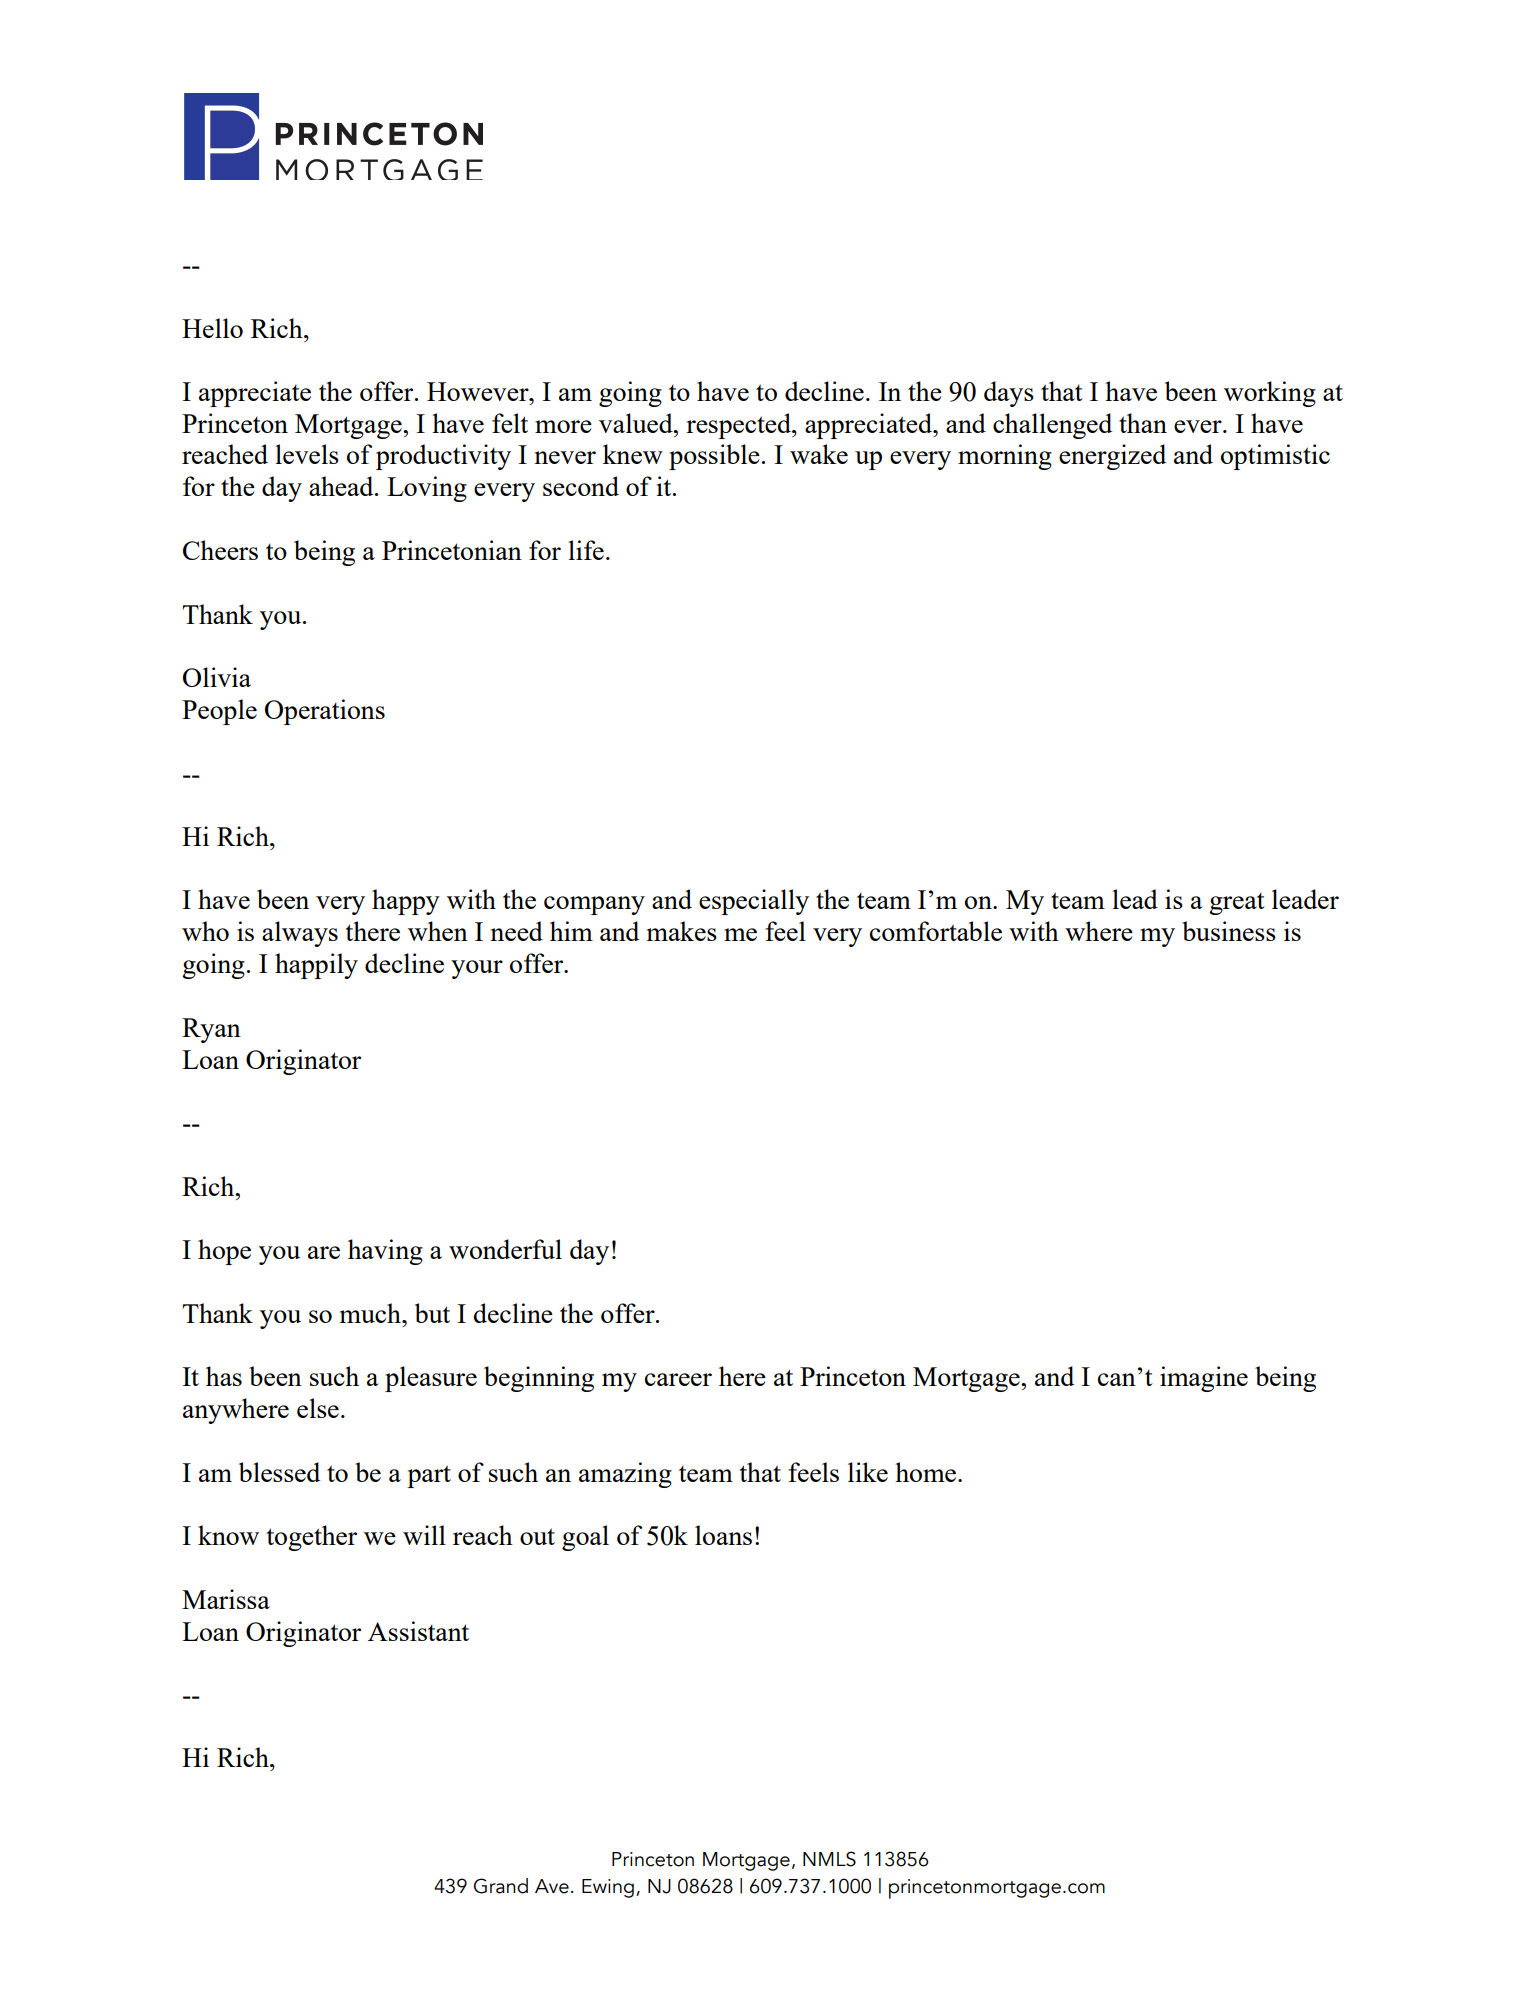  I want to click on respected, so click(739, 426).
